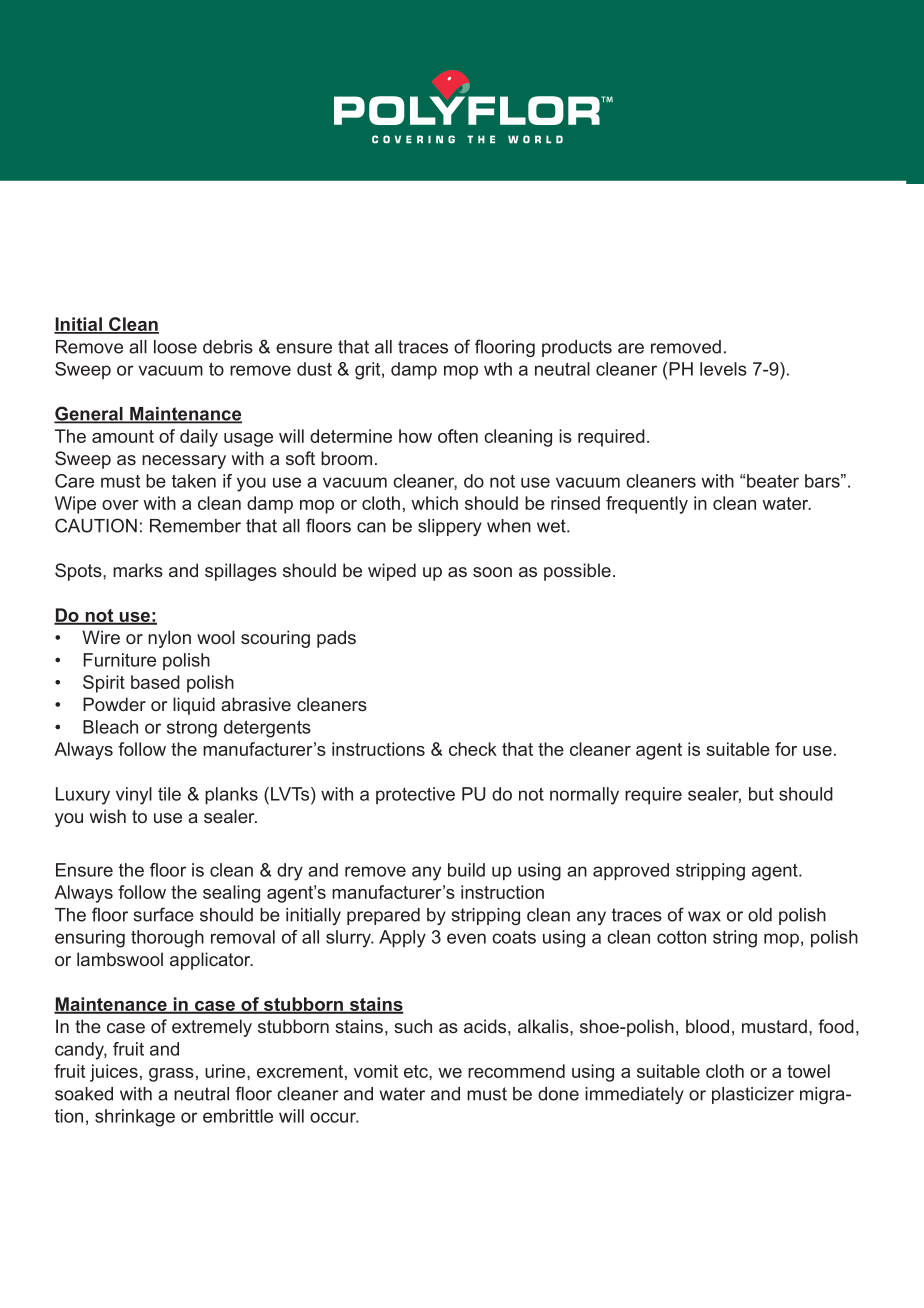 The image size is (924, 1308). Describe the element at coordinates (473, 749) in the screenshot. I see `check` at that location.
